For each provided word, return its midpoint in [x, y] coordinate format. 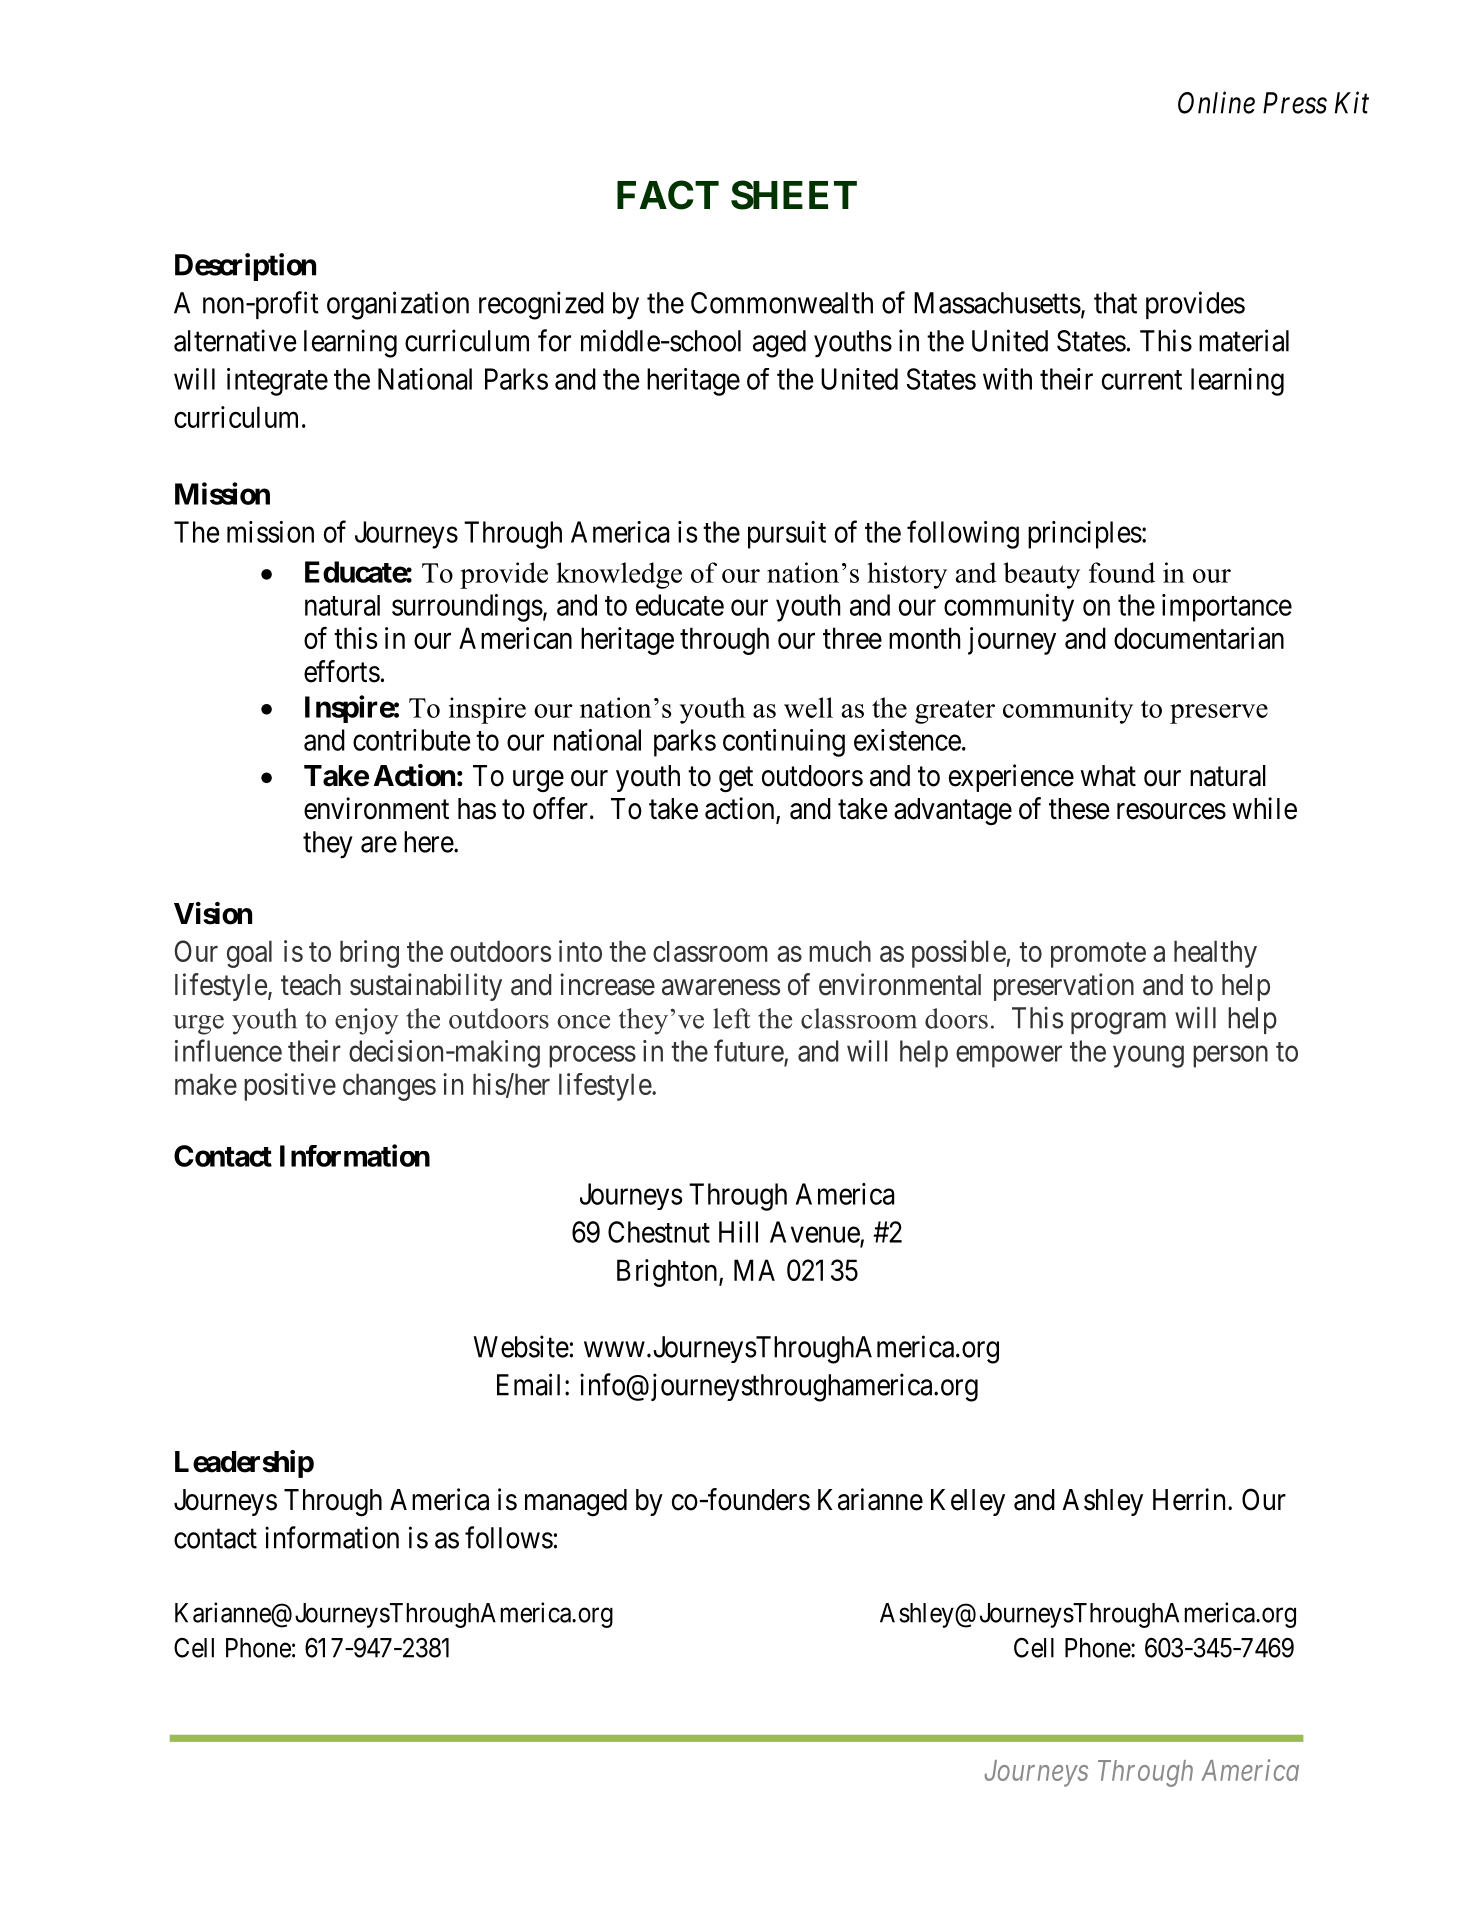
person [1230, 1057]
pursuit [787, 535]
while [1264, 808]
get [736, 780]
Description [245, 267]
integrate [277, 382]
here [429, 842]
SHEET [794, 195]
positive [290, 1087]
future [749, 1050]
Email [528, 1384]
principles [1085, 535]
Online [1216, 102]
